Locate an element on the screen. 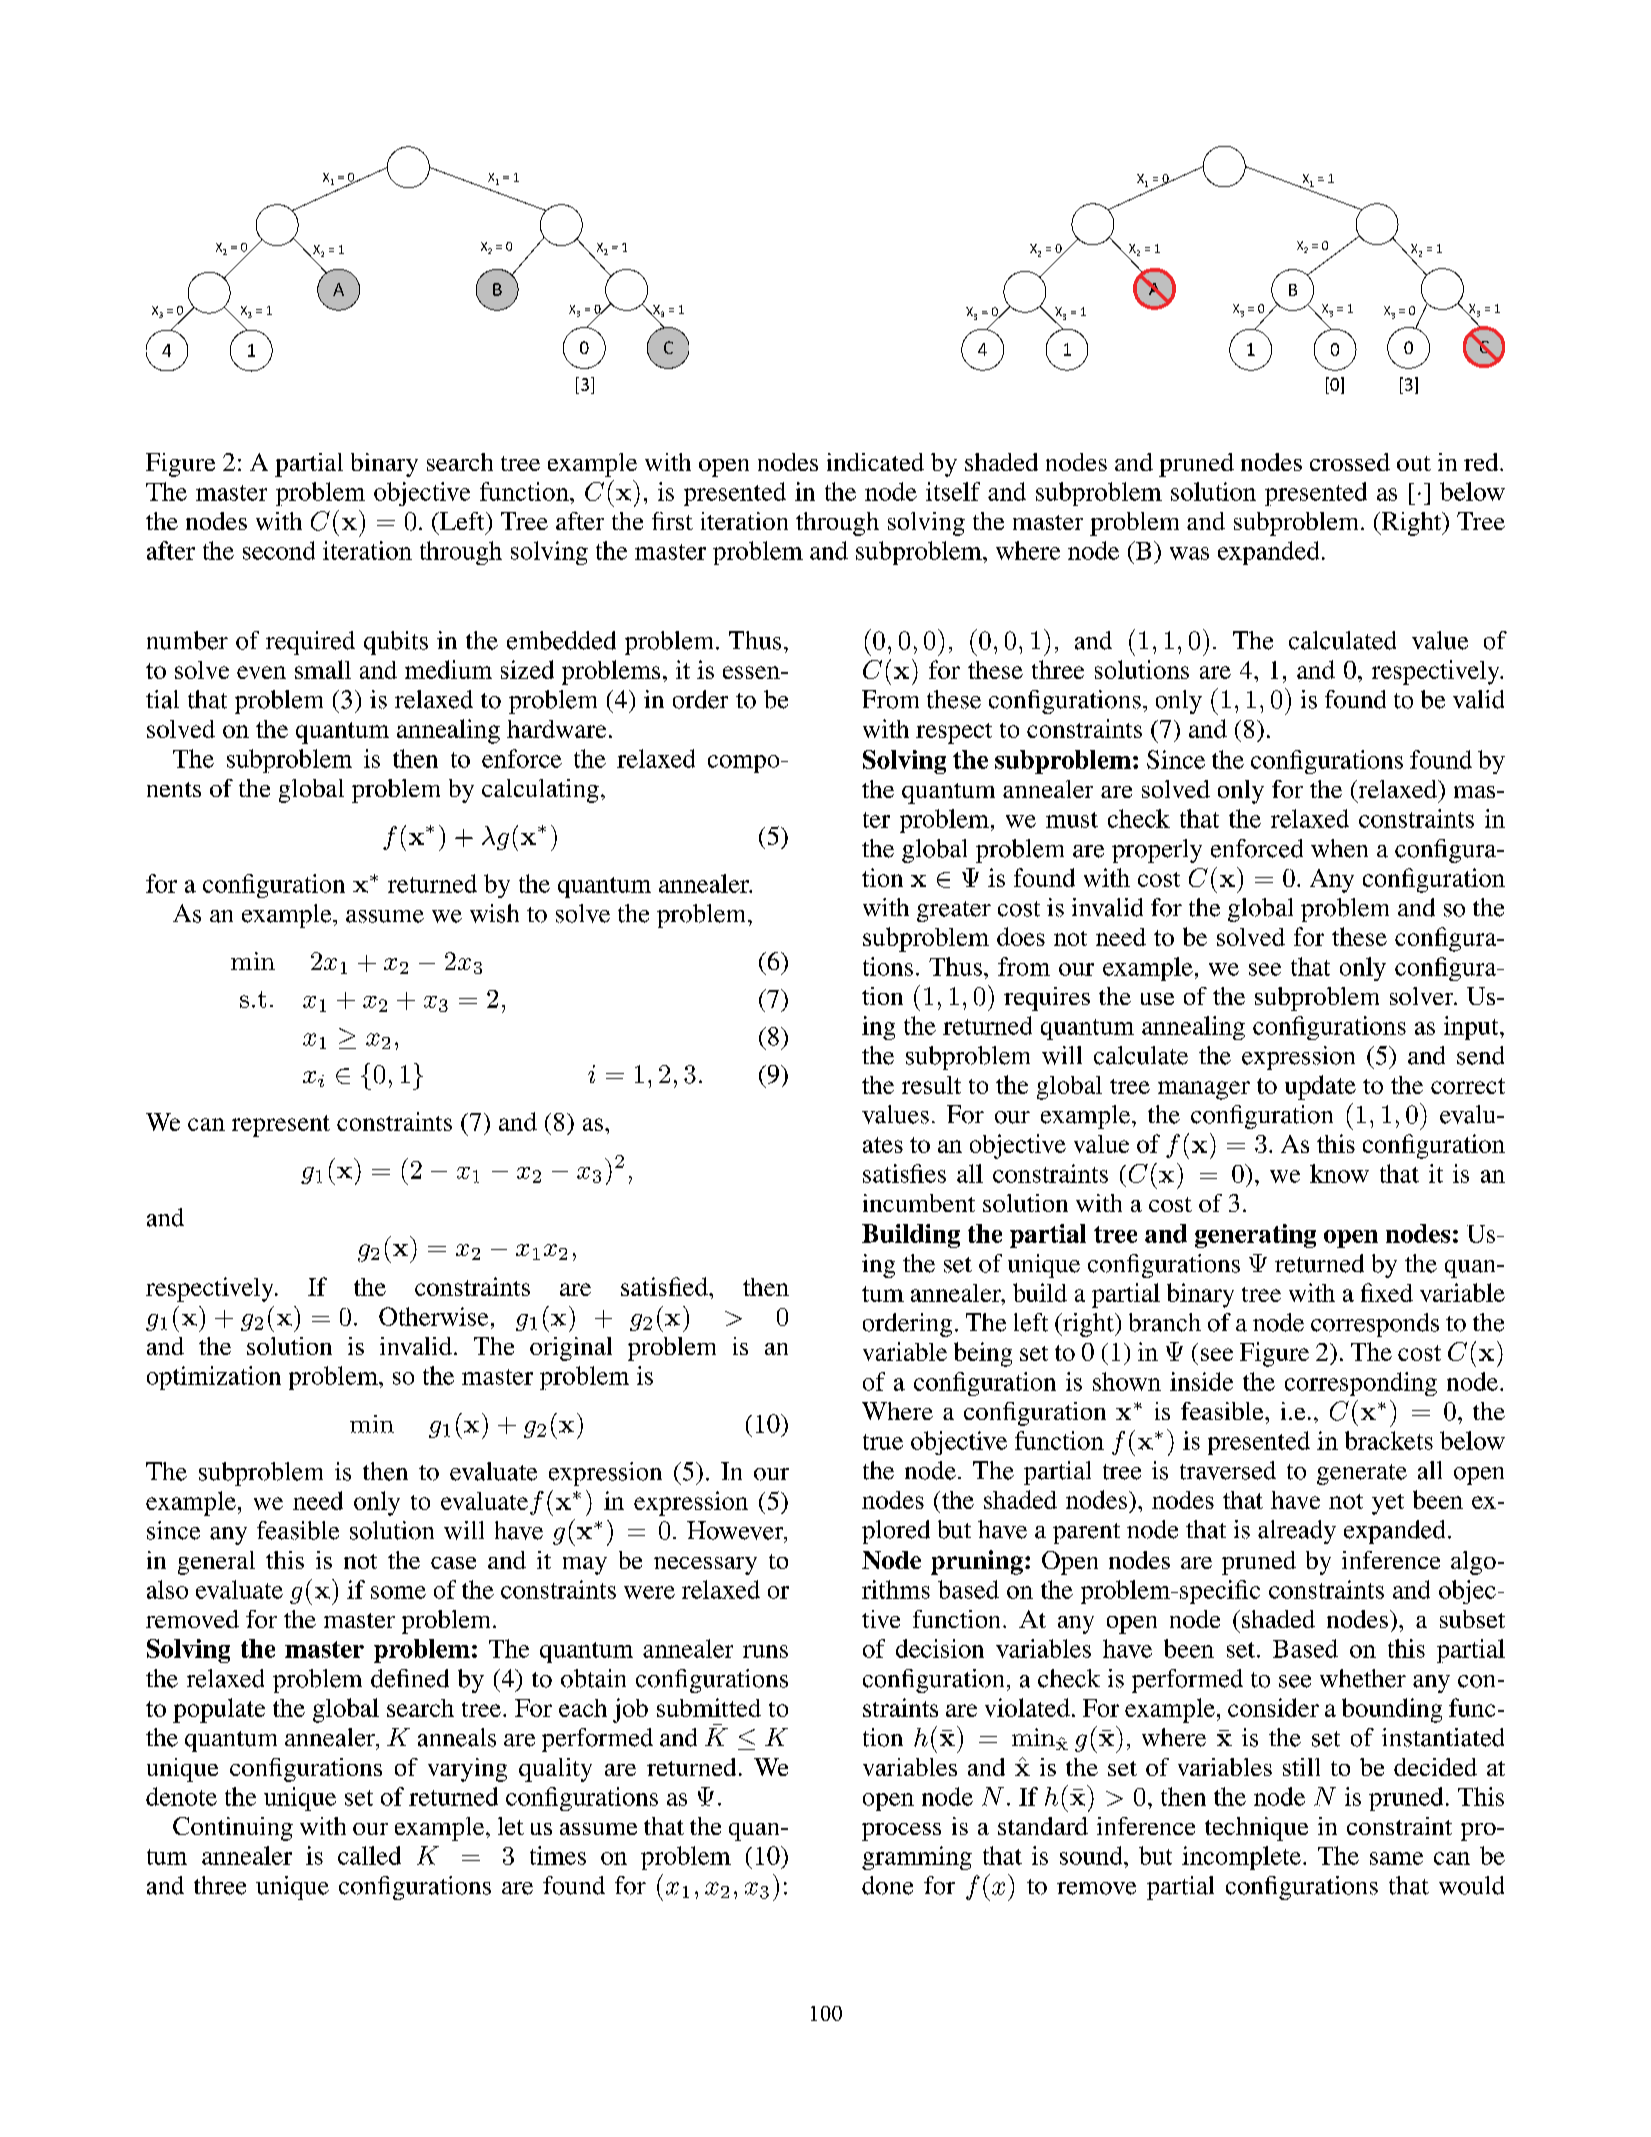  corresponding is located at coordinates (1361, 1384).
